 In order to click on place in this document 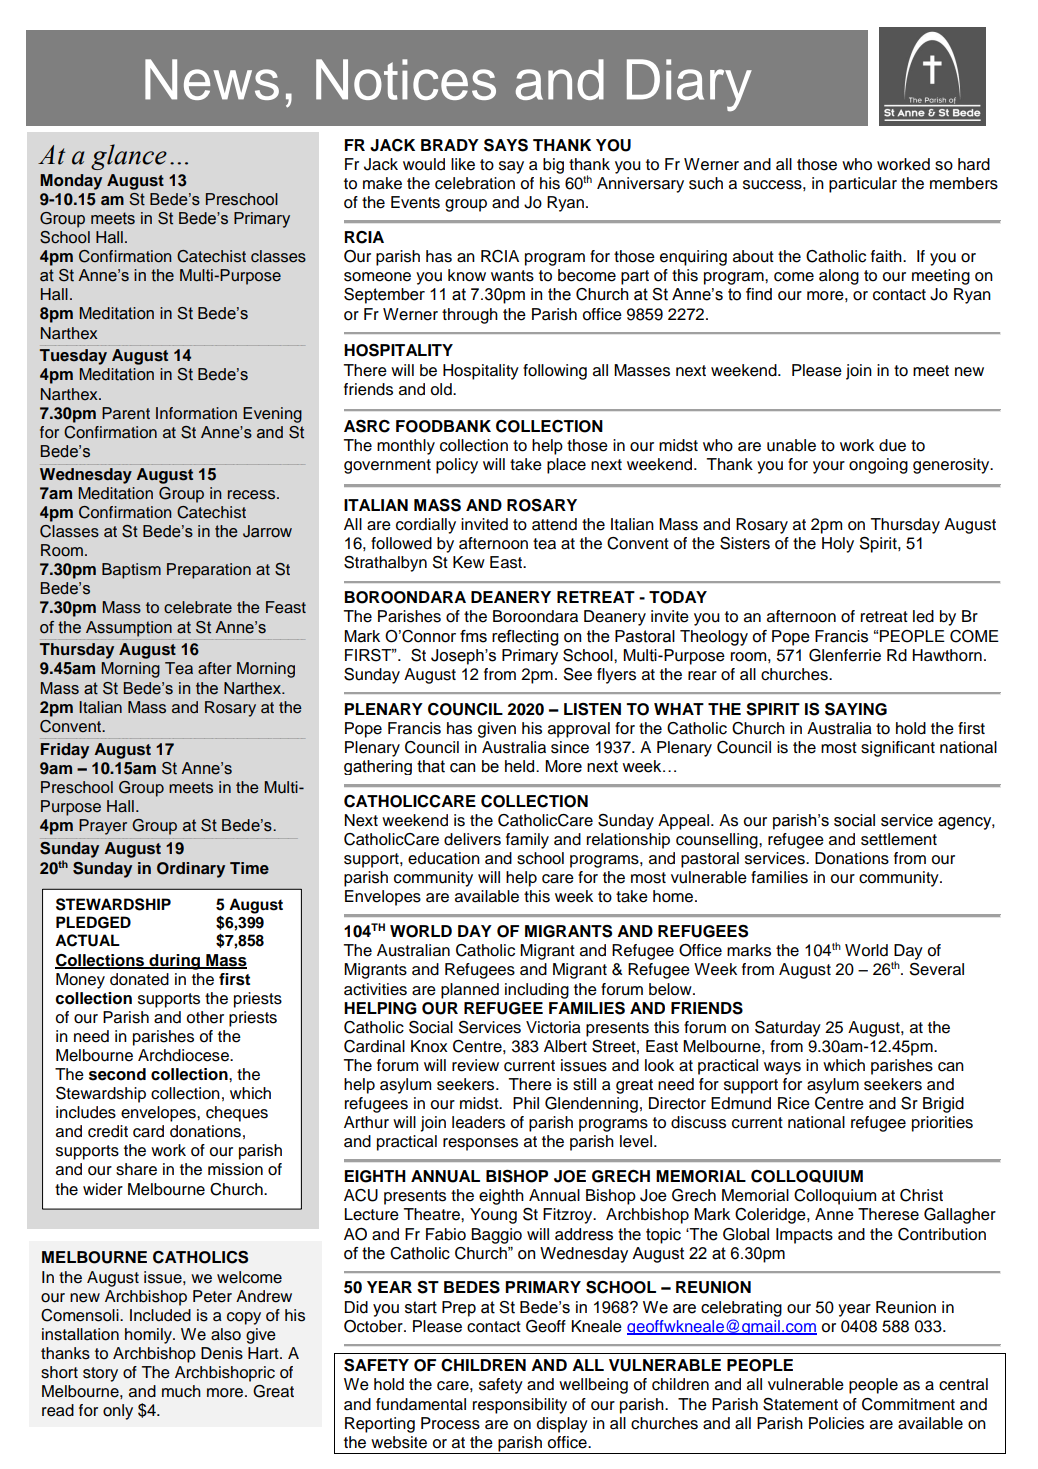, I will do `click(566, 466)`.
